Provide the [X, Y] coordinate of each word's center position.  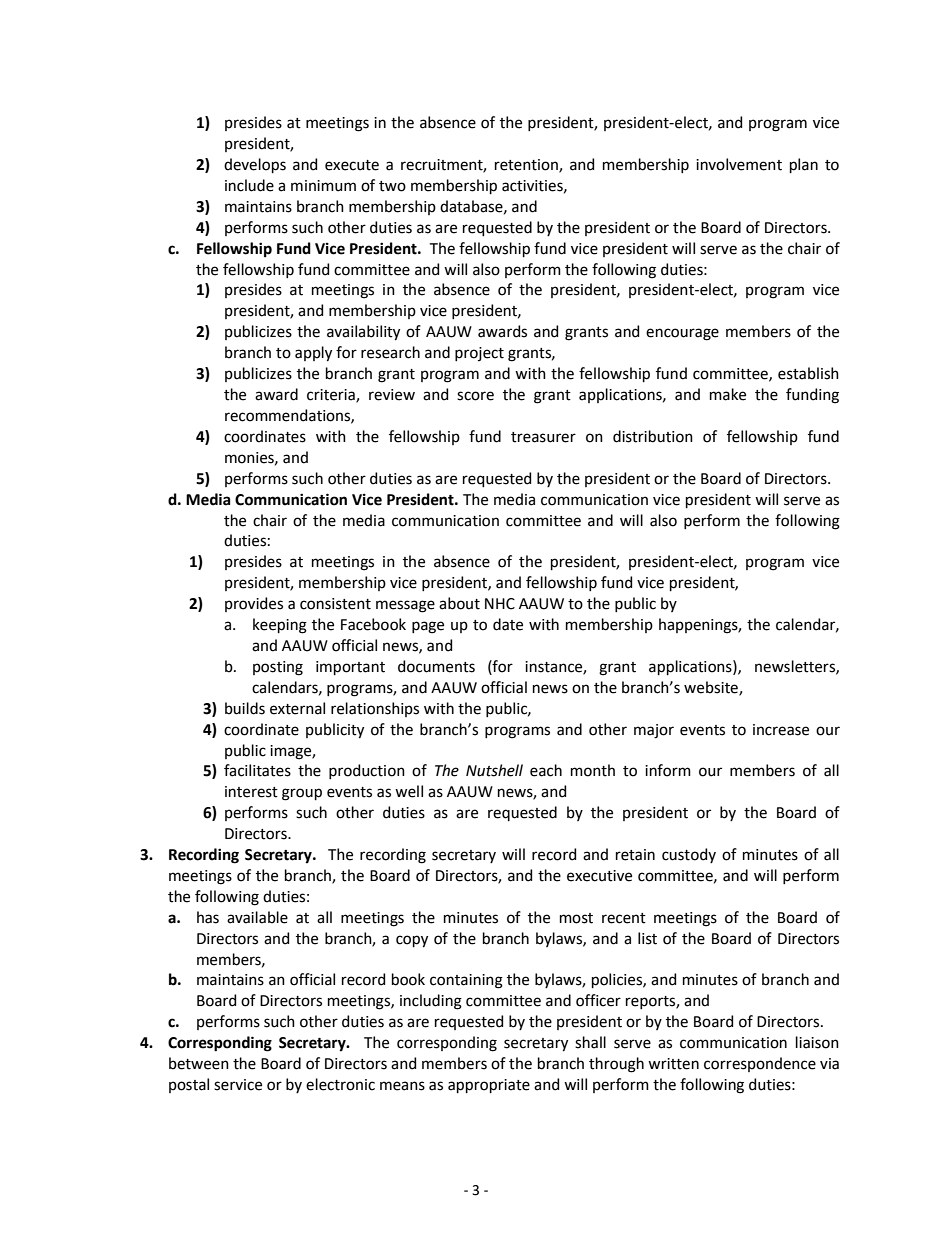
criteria [332, 396]
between [199, 1063]
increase [781, 730]
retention [527, 166]
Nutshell [494, 770]
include [249, 185]
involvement [739, 164]
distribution [653, 436]
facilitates [257, 770]
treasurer [543, 437]
